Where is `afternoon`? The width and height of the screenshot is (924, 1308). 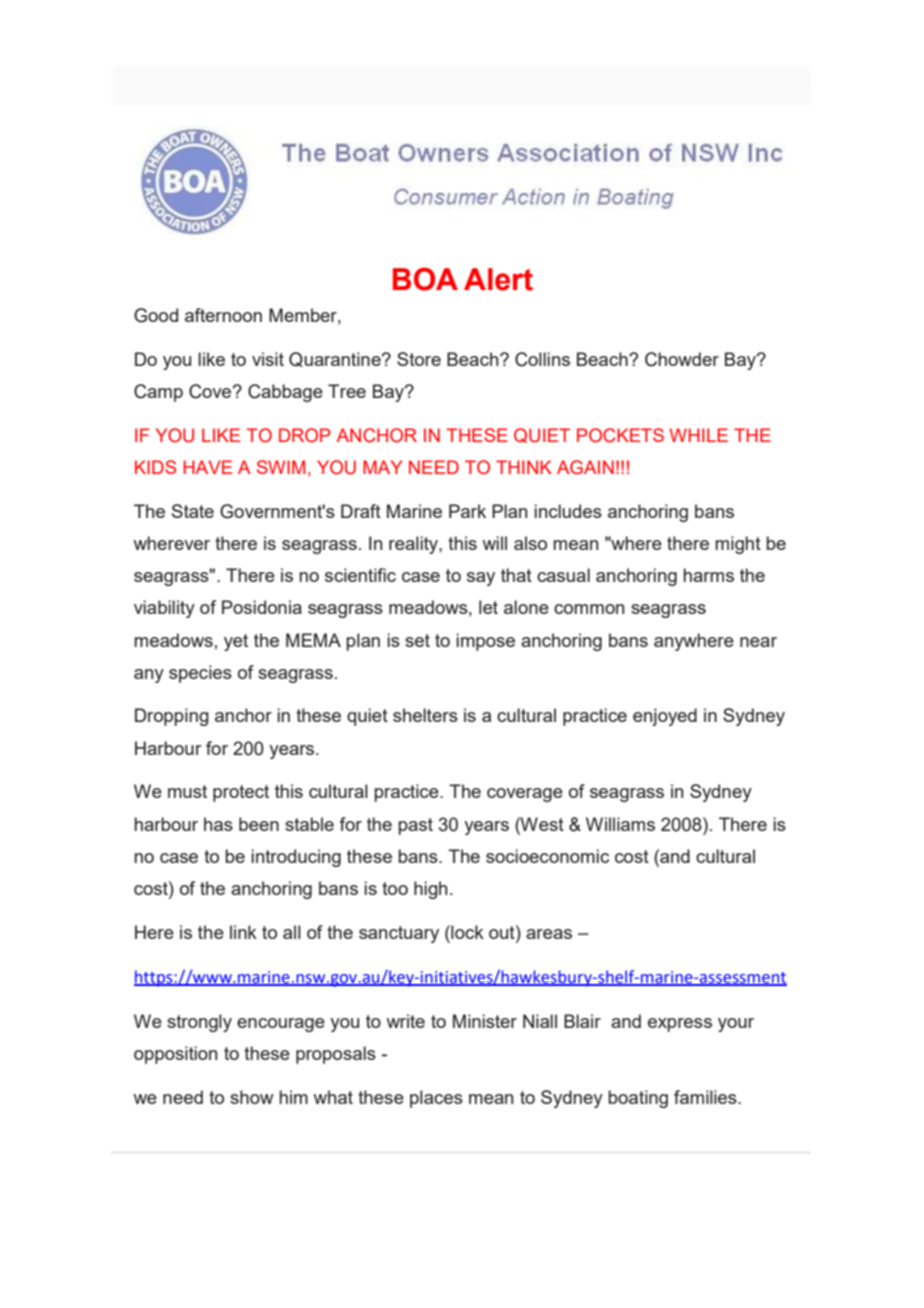 afternoon is located at coordinates (223, 315).
